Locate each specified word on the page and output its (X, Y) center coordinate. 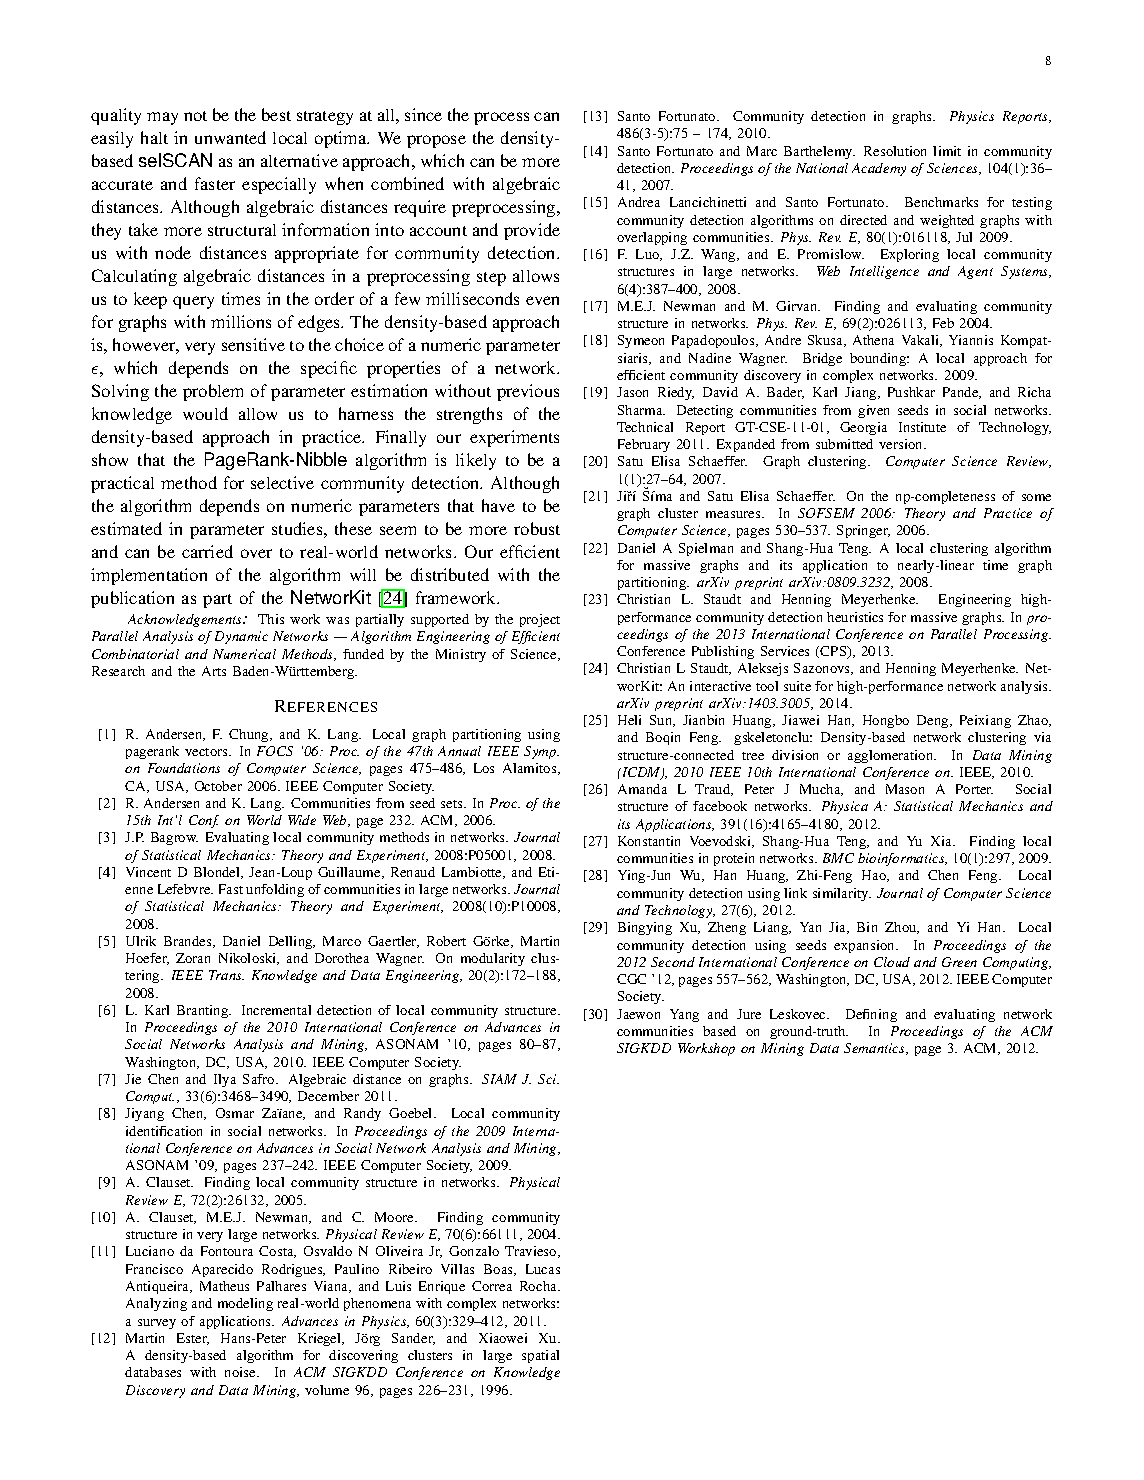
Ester (193, 1339)
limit (947, 151)
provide (532, 231)
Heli (629, 720)
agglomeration (892, 756)
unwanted (230, 137)
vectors (207, 752)
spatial (540, 1356)
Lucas (543, 1269)
